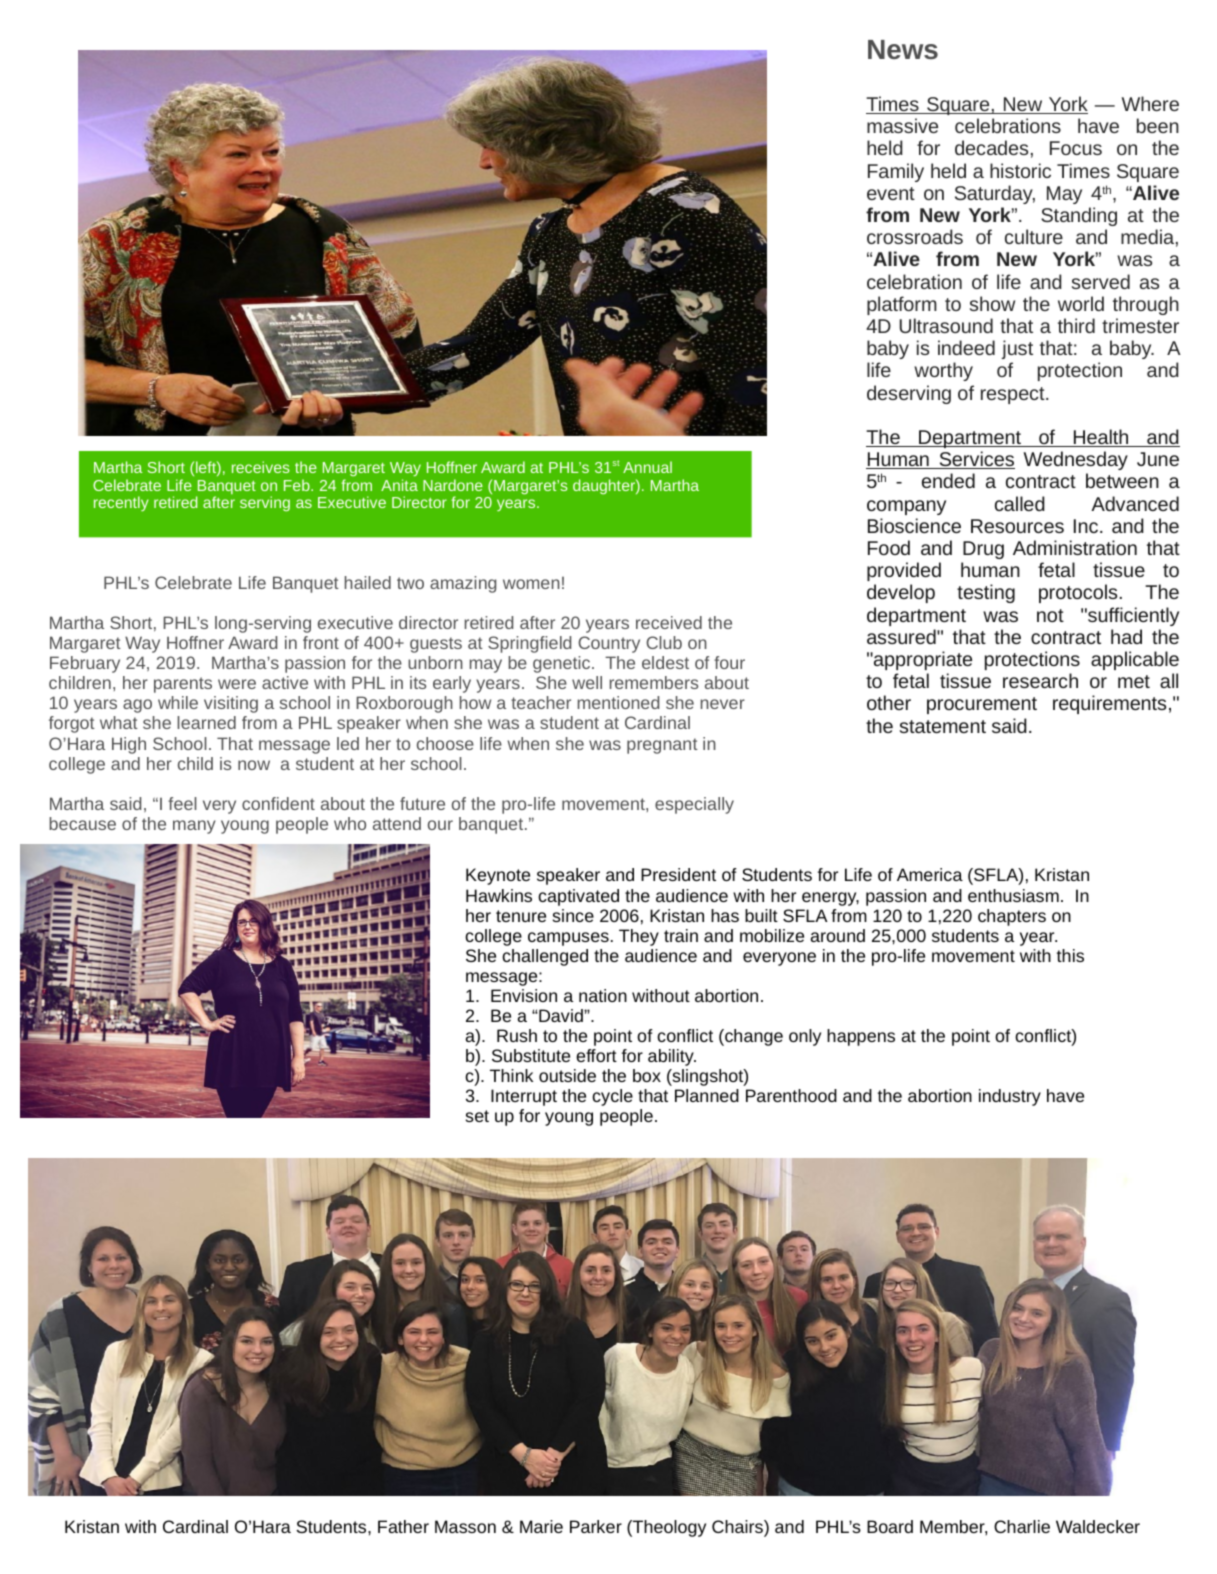 This document has height=1574, width=1217. I want to click on nation, so click(603, 995).
